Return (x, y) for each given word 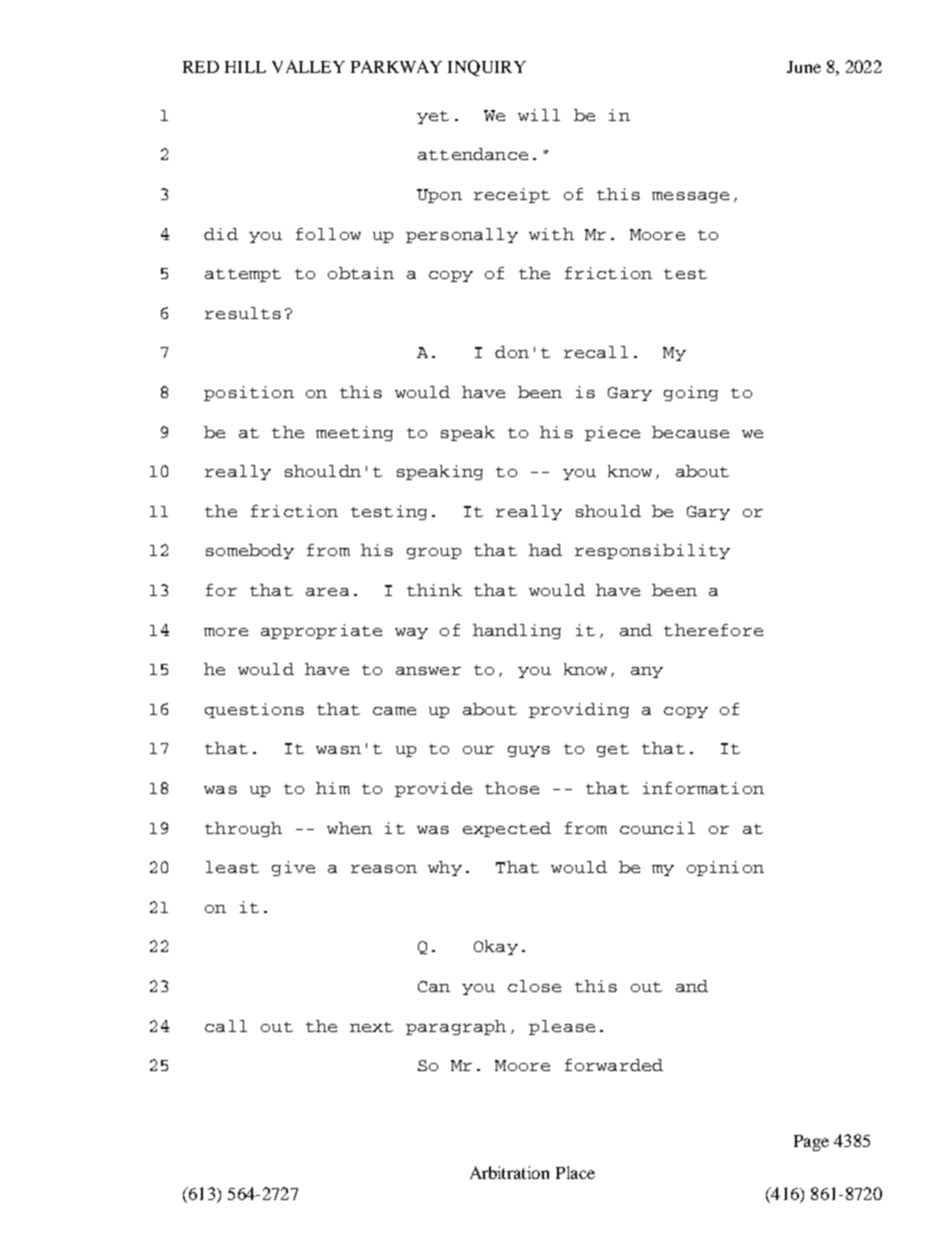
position (249, 393)
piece (612, 433)
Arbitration (509, 1172)
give (293, 868)
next (371, 1027)
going (691, 393)
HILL (245, 67)
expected (507, 829)
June (804, 67)
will (539, 115)
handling (517, 631)
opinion (725, 868)
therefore (713, 630)
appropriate (321, 631)
